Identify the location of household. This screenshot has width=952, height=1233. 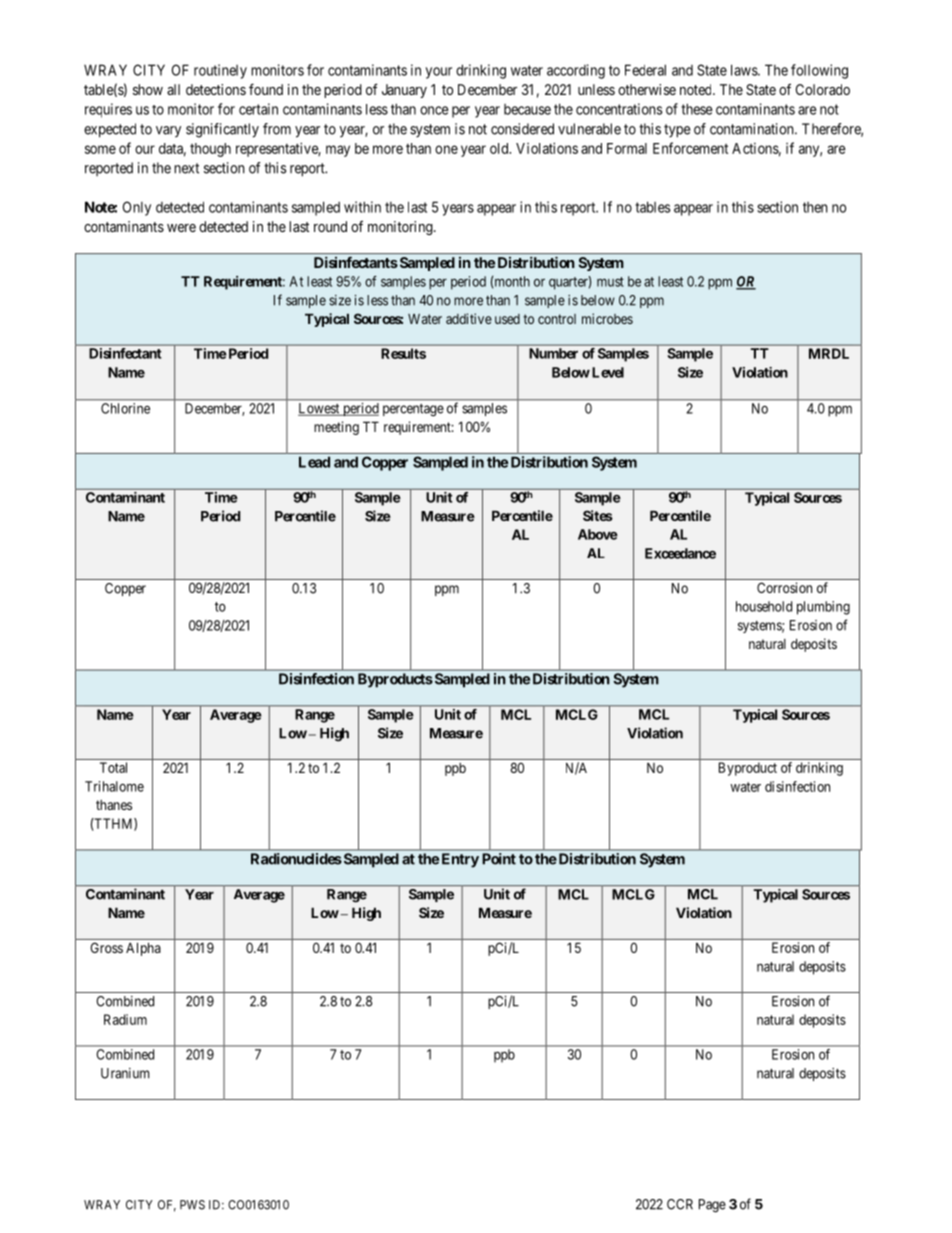
(764, 606).
